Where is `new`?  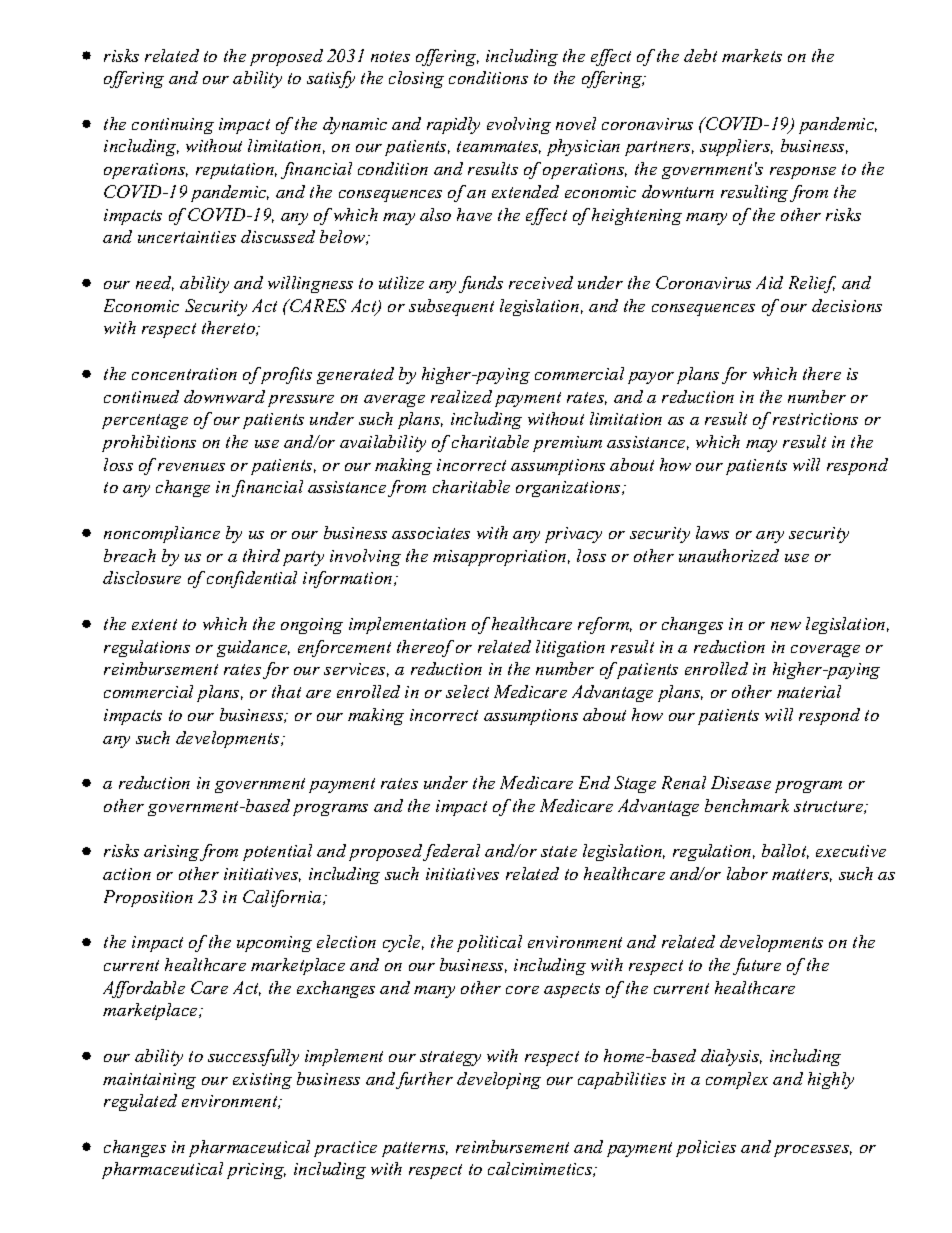
new is located at coordinates (786, 626).
